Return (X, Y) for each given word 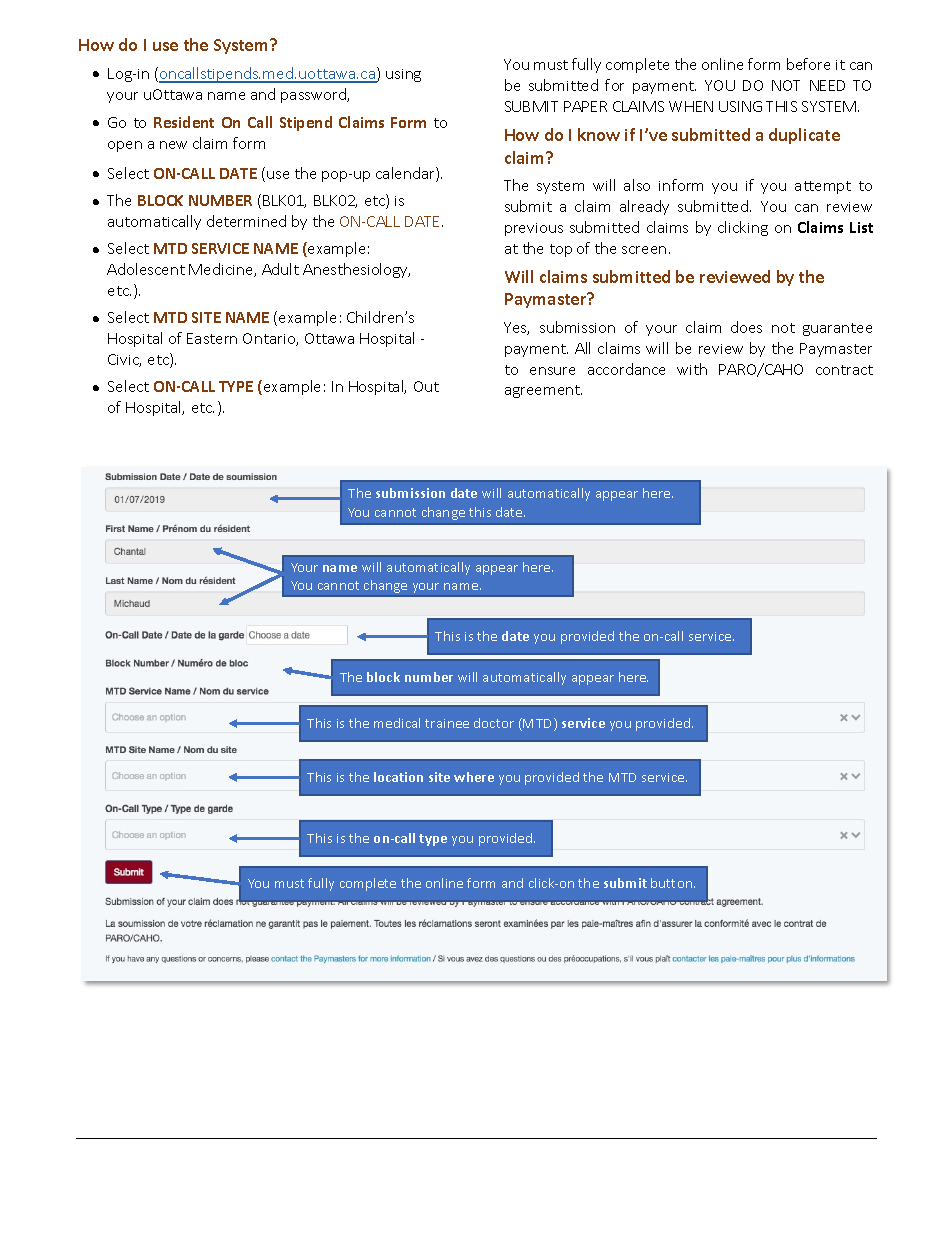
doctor (494, 723)
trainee (447, 723)
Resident (184, 122)
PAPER (585, 106)
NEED (827, 85)
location (398, 777)
